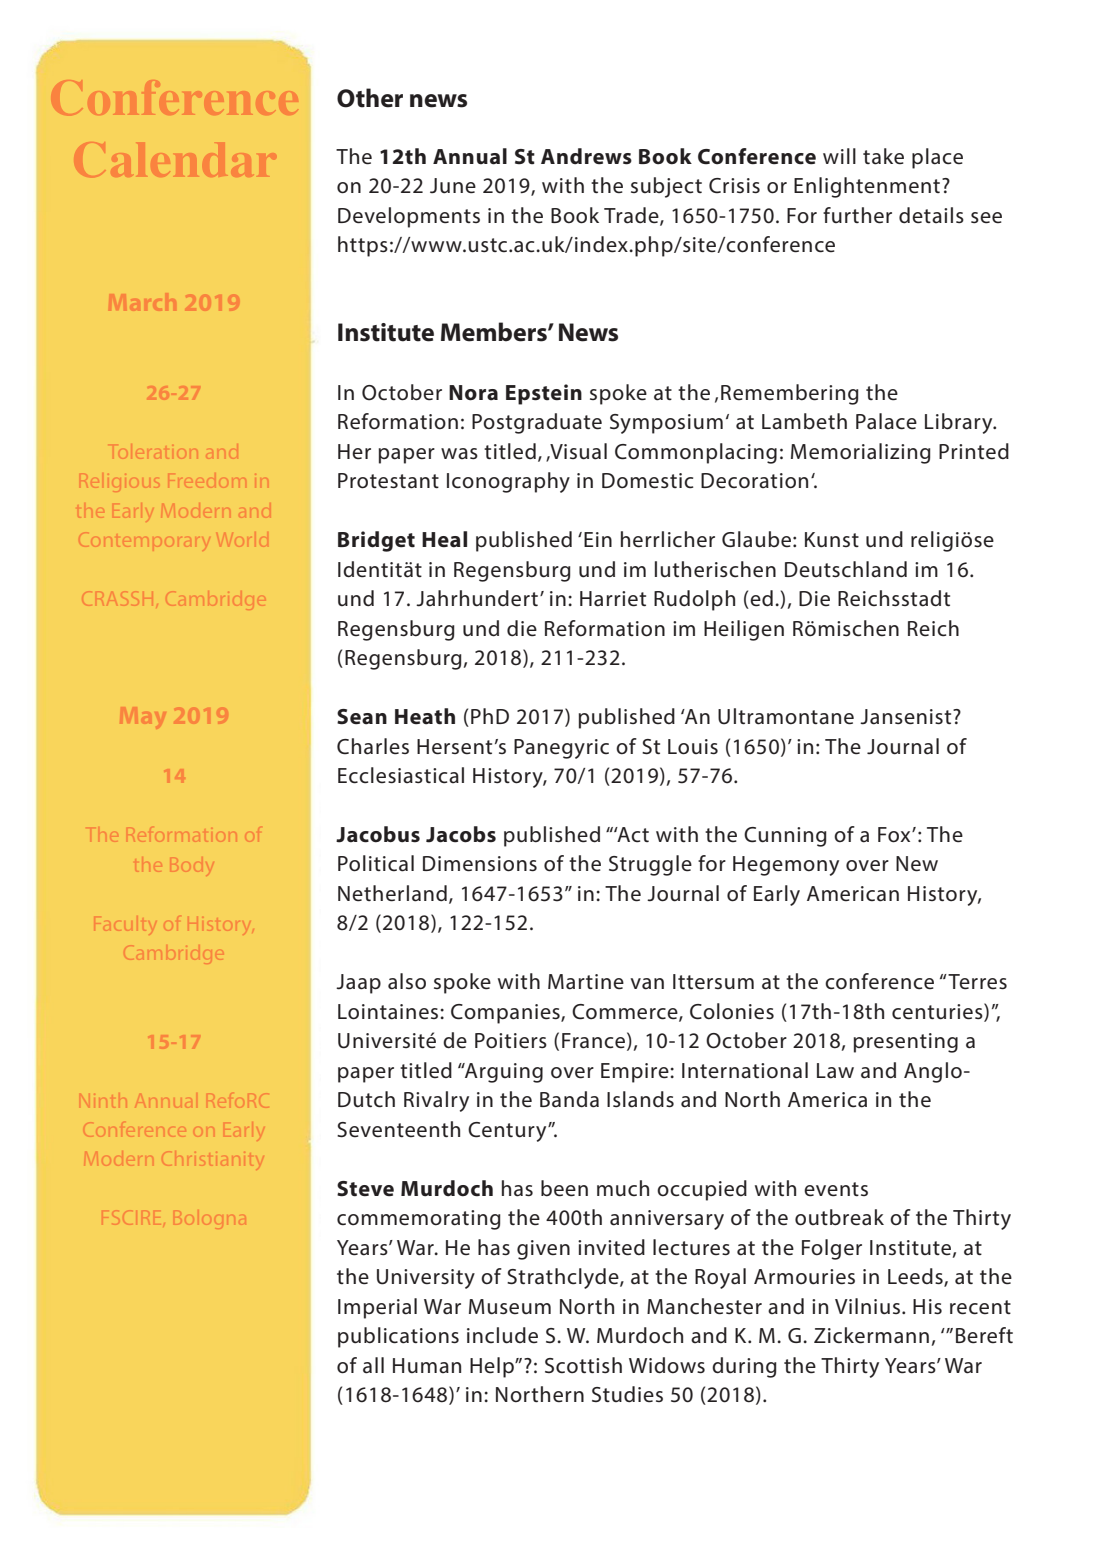 This image has width=1097, height=1552. What do you see at coordinates (650, 865) in the image?
I see `Struggle` at bounding box center [650, 865].
